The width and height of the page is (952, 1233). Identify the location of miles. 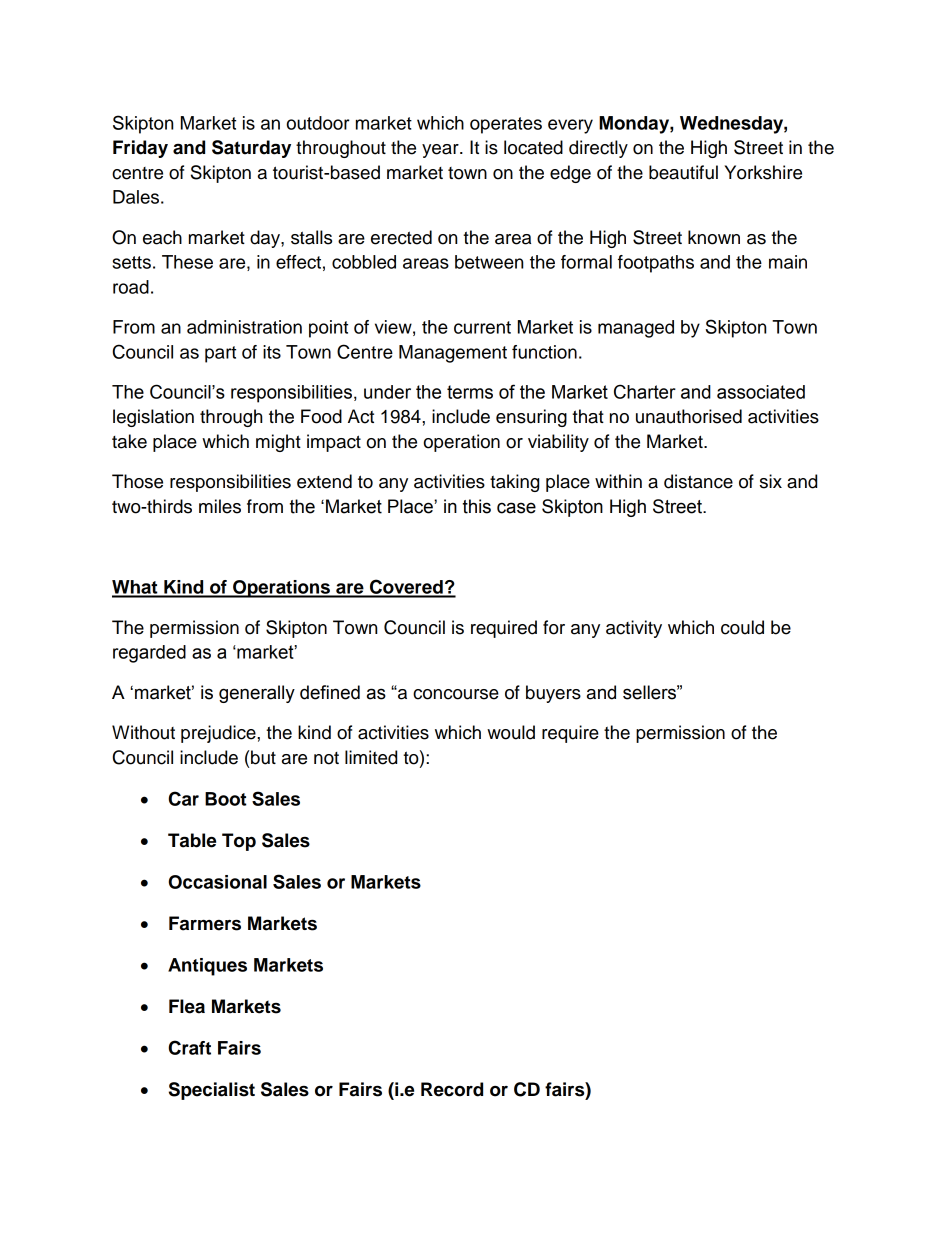
(220, 506).
